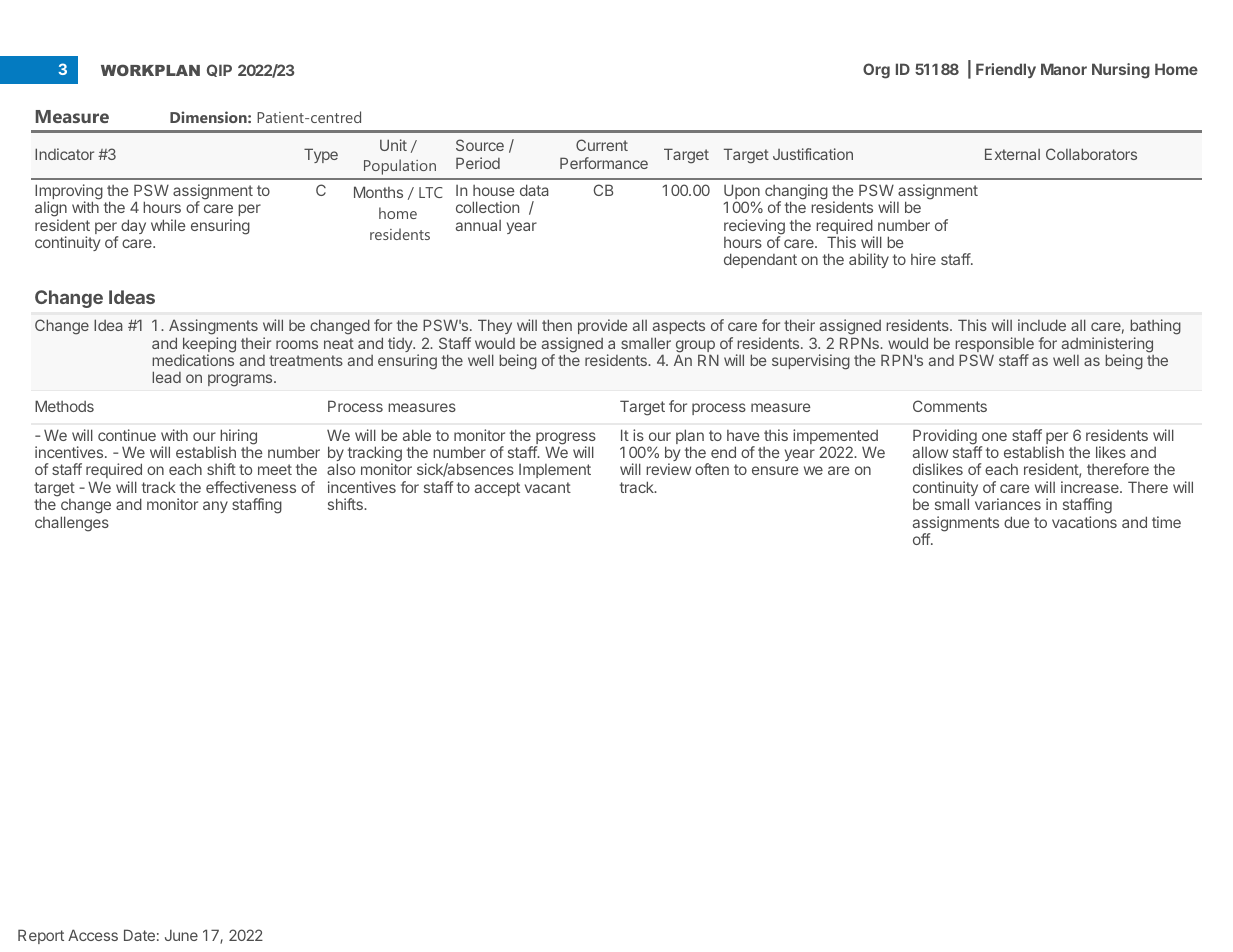 Image resolution: width=1233 pixels, height=952 pixels. Describe the element at coordinates (215, 507) in the screenshot. I see `any` at that location.
